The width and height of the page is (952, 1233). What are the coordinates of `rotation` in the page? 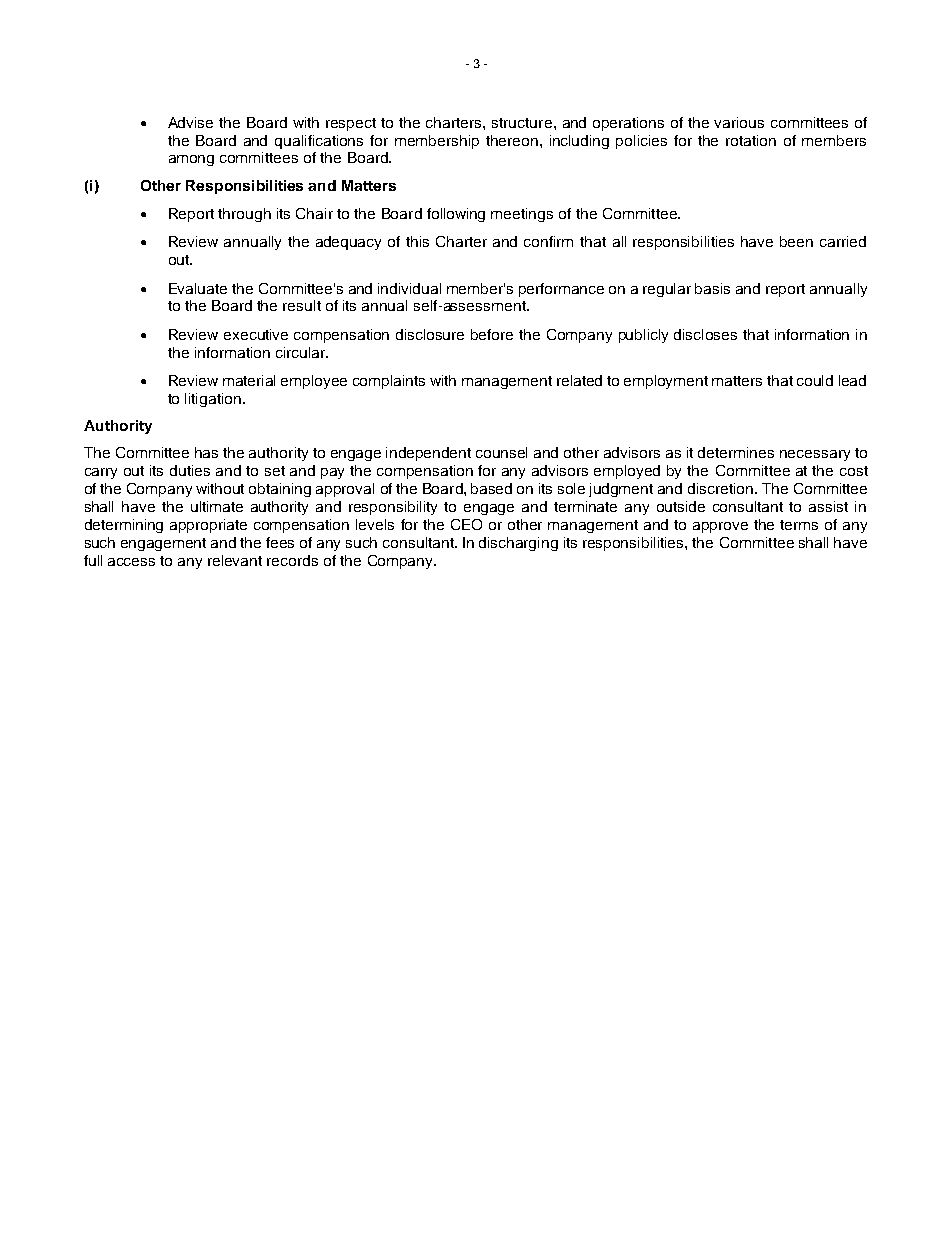 It's located at (751, 140).
